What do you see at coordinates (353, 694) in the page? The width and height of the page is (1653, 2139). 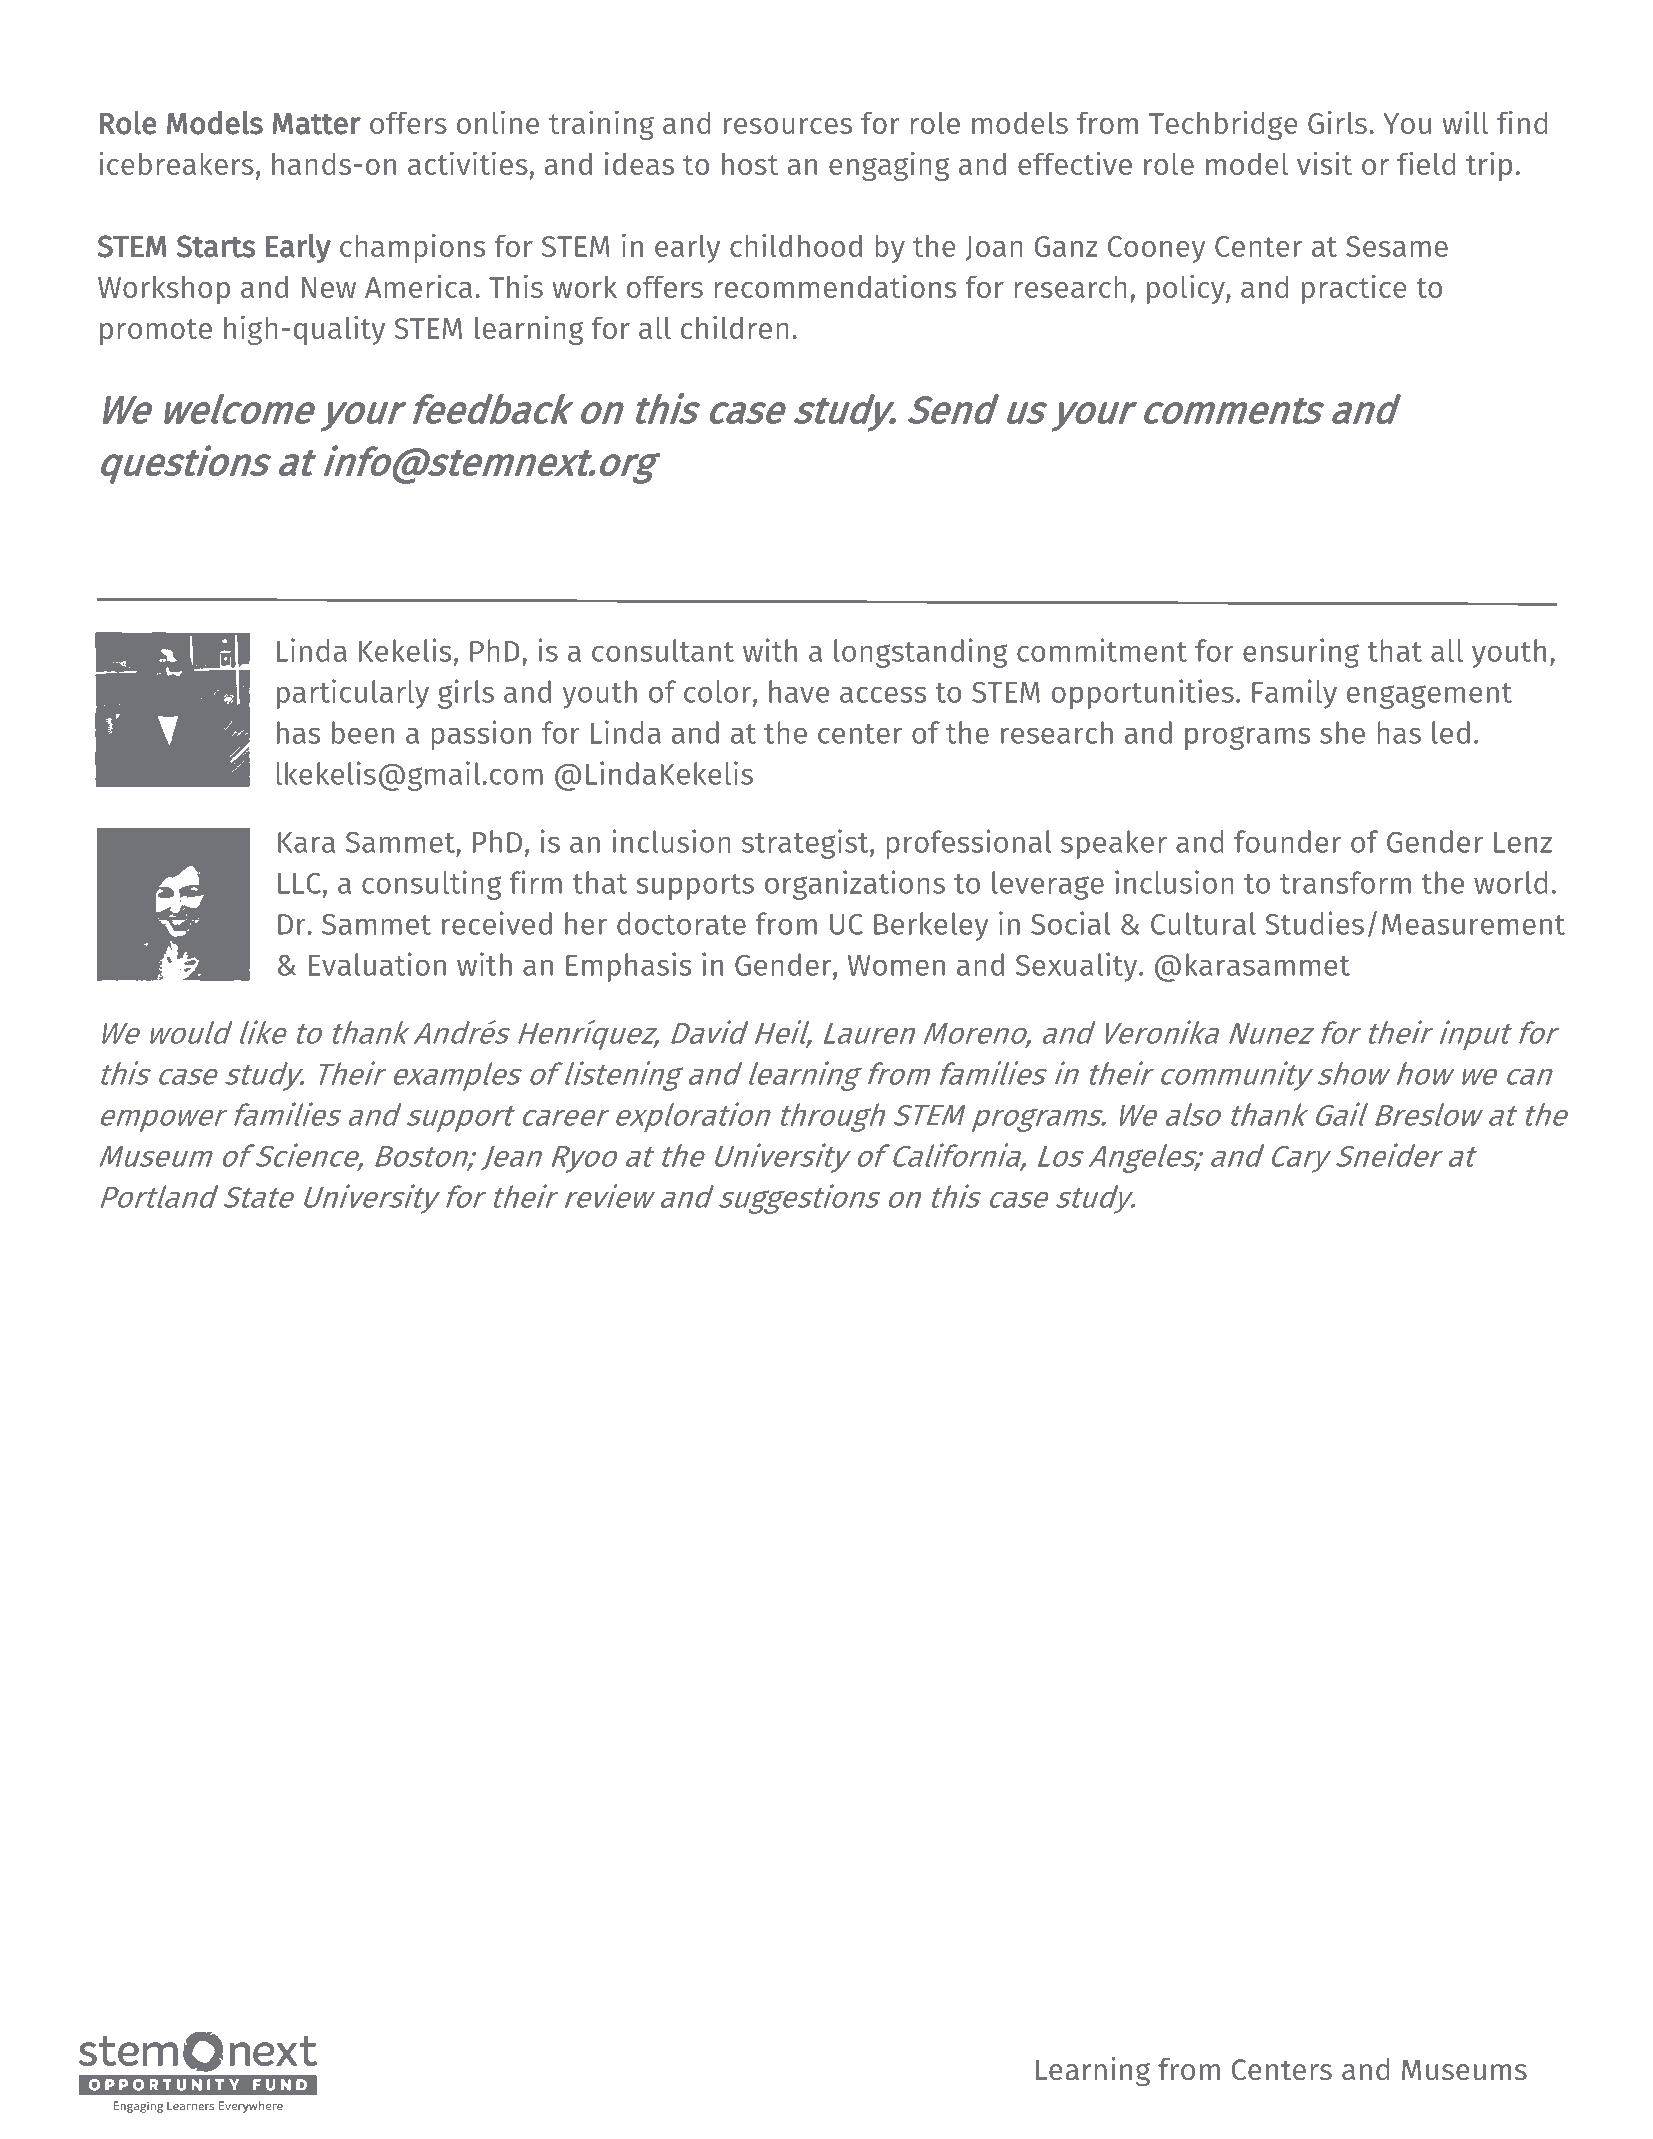 I see `particularly` at bounding box center [353, 694].
